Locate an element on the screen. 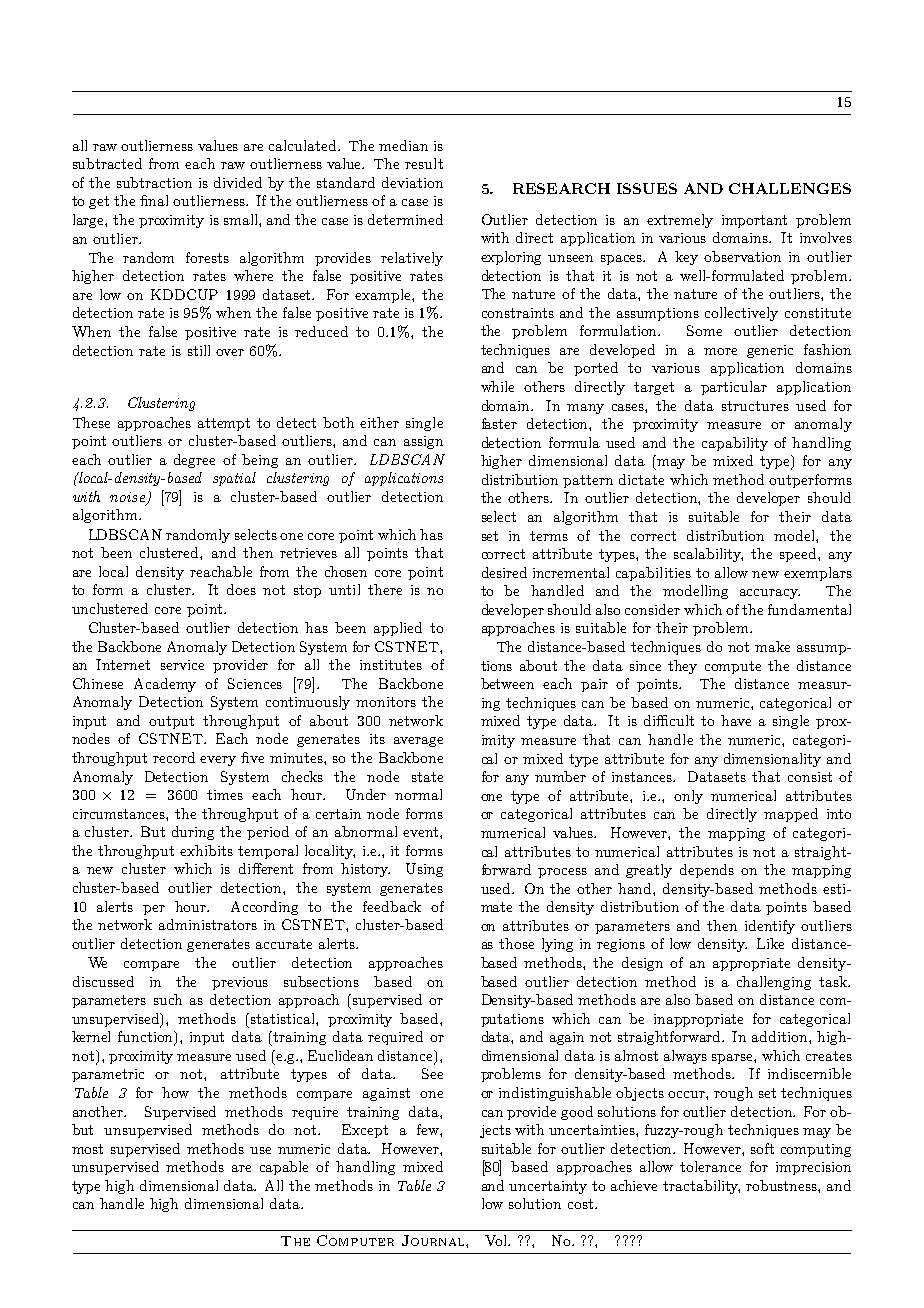  CHALLENGES is located at coordinates (790, 188).
